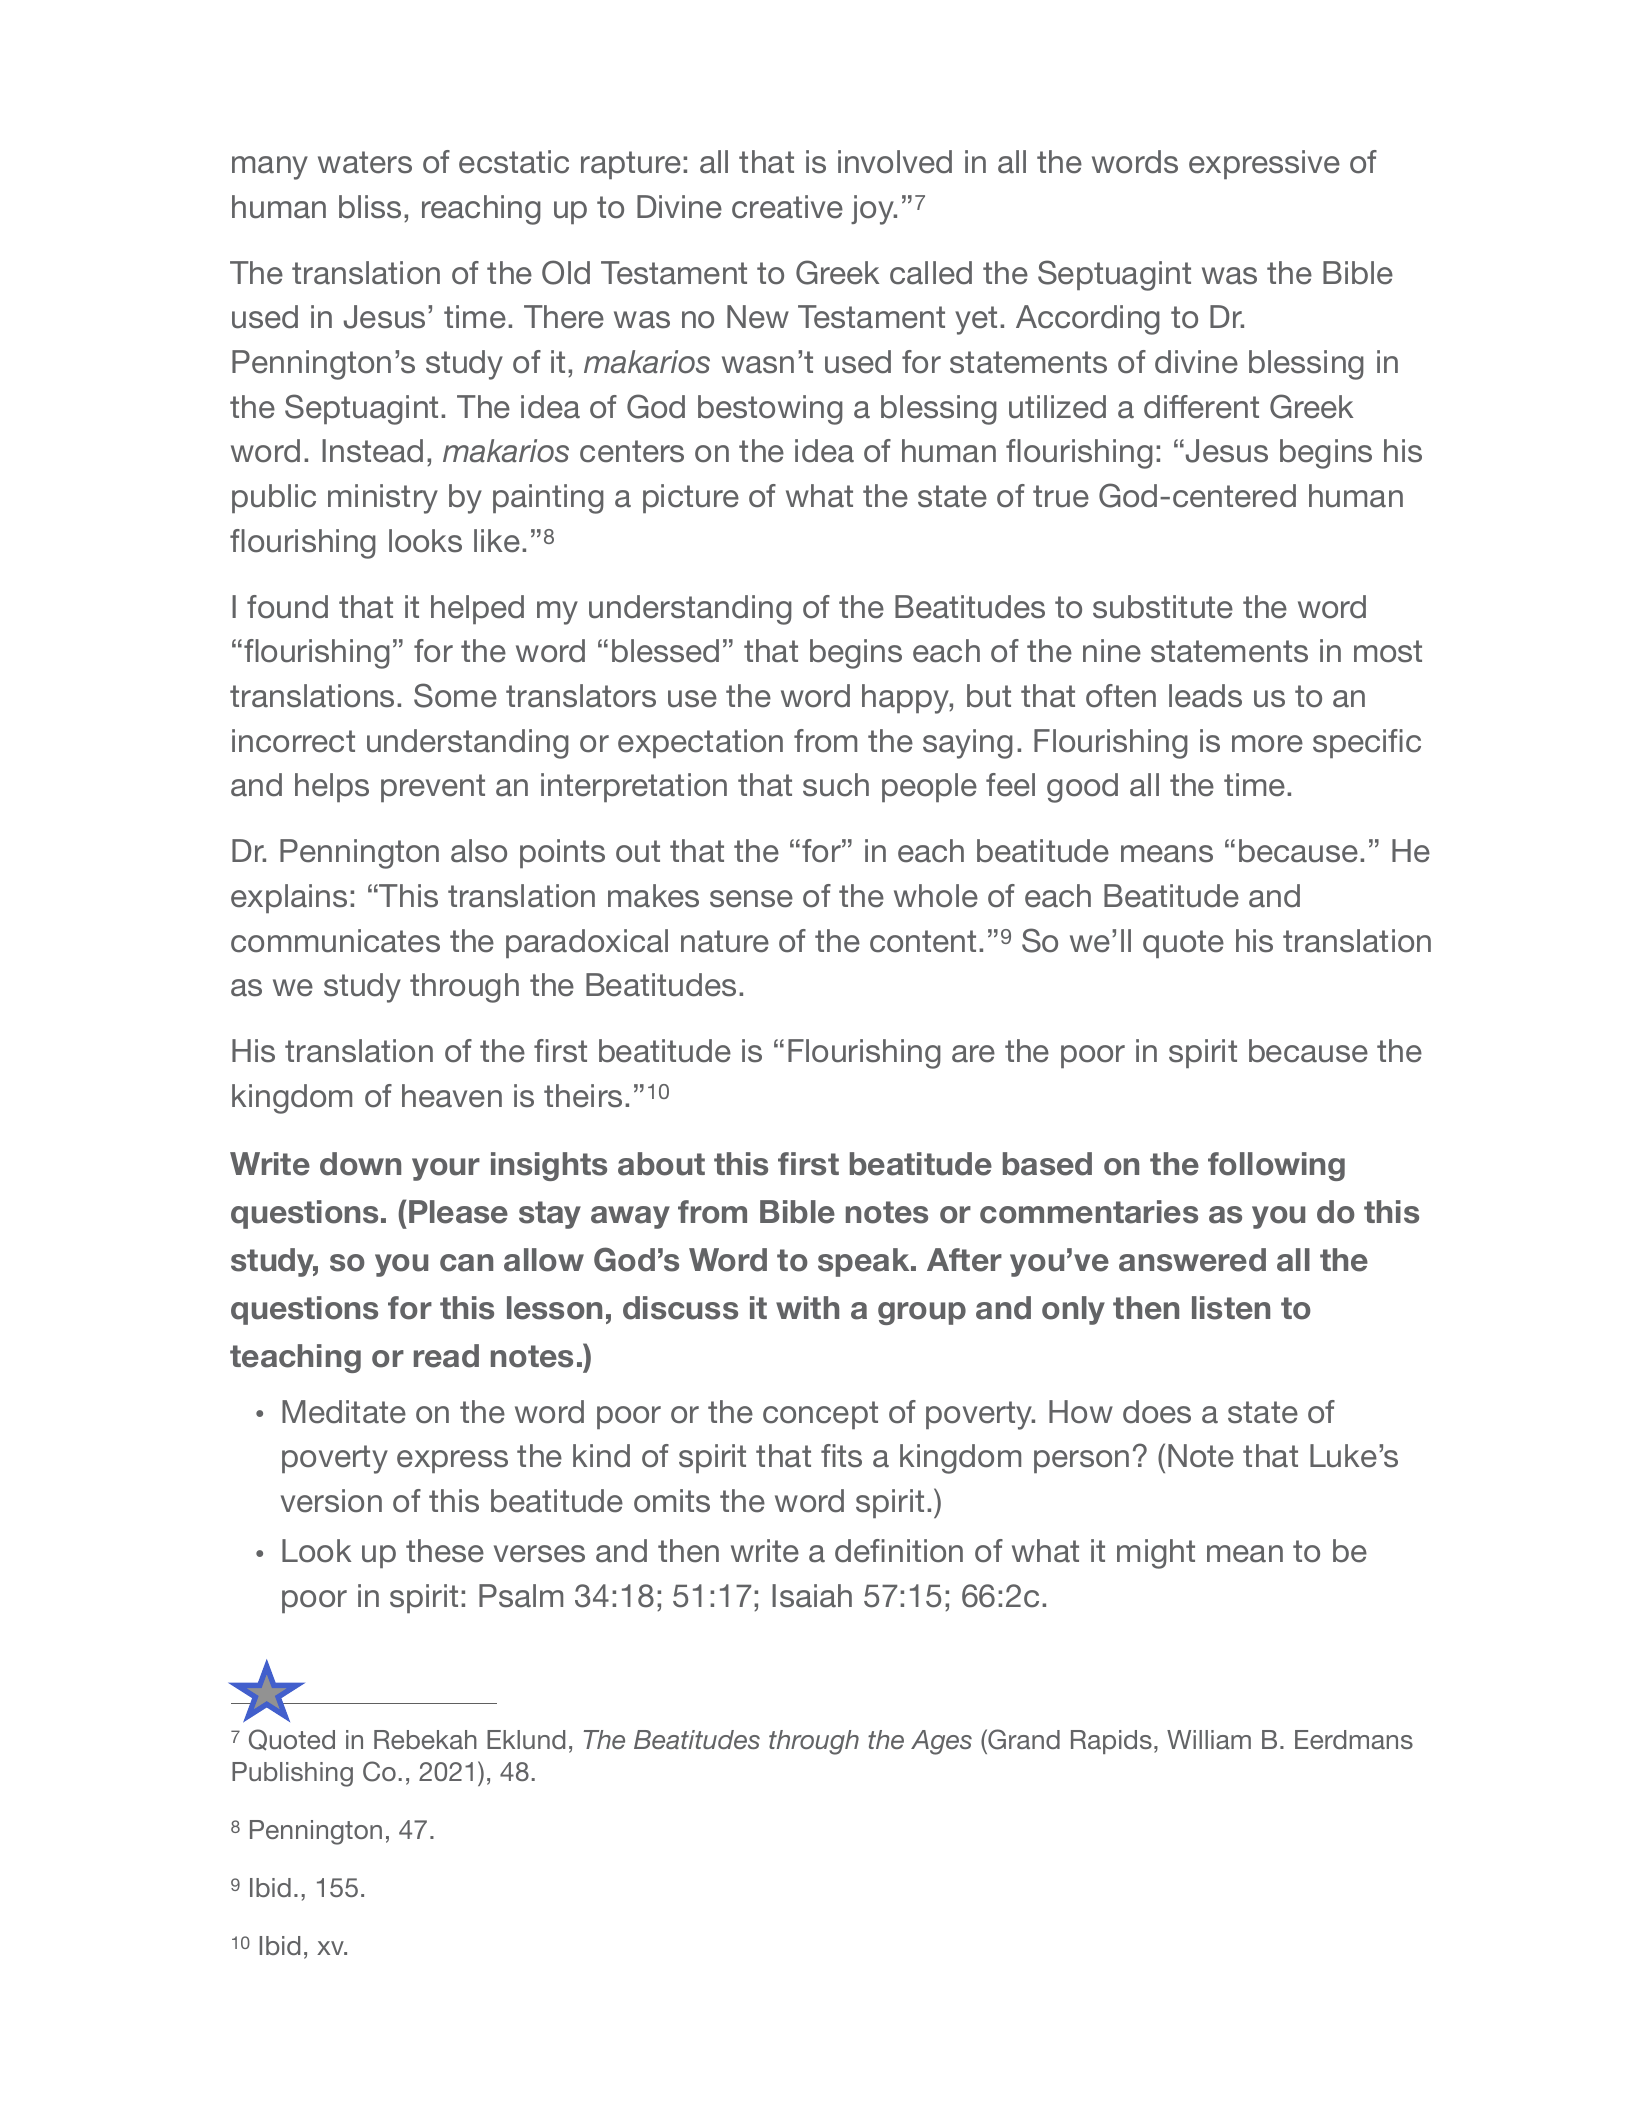 This screenshot has height=2113, width=1633. What do you see at coordinates (1209, 1739) in the screenshot?
I see `William` at bounding box center [1209, 1739].
